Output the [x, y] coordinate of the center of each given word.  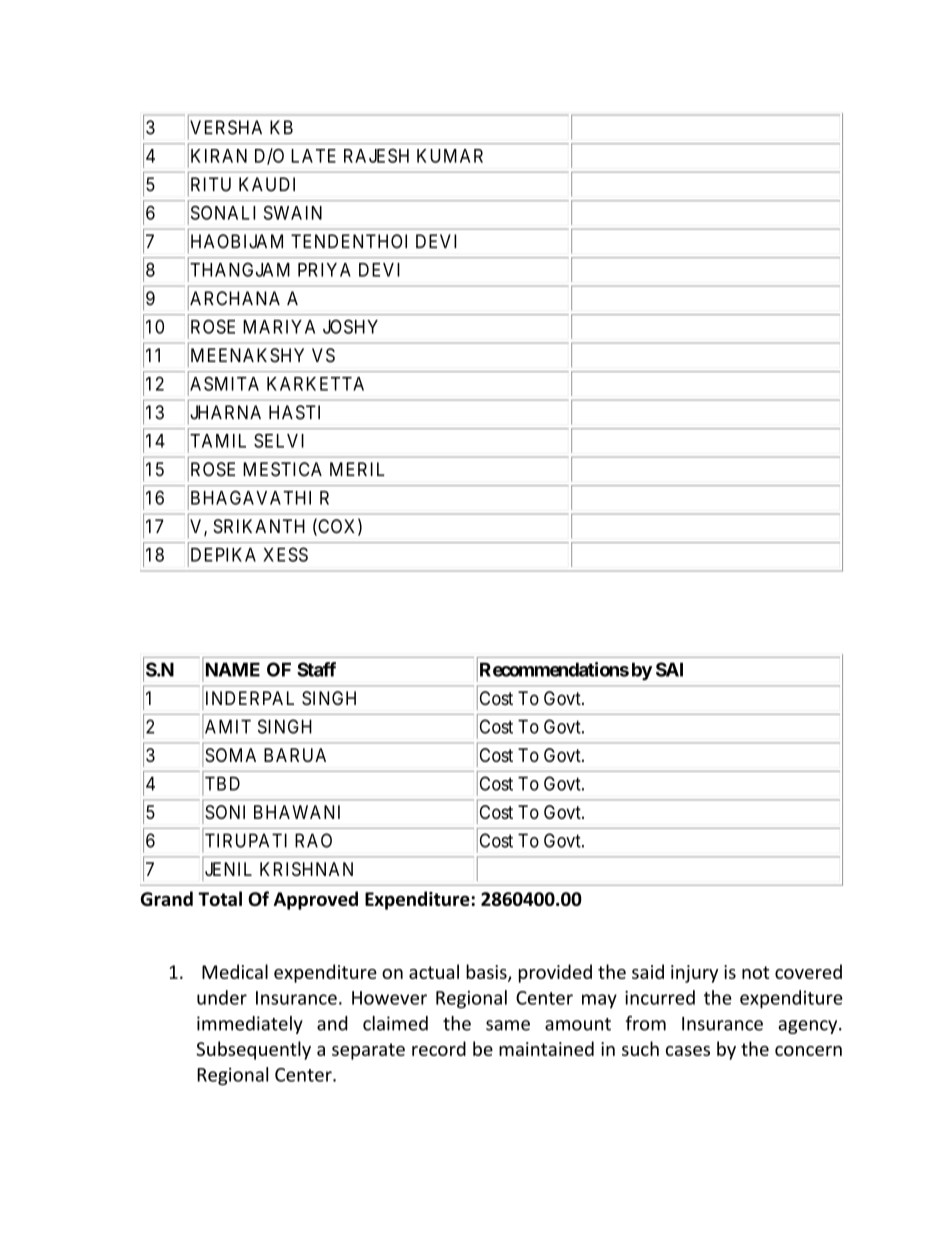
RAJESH [376, 156]
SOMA [230, 755]
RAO [313, 840]
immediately [250, 1025]
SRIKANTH [259, 526]
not [755, 972]
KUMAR [450, 156]
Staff [316, 669]
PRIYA [324, 270]
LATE [313, 156]
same [508, 1025]
